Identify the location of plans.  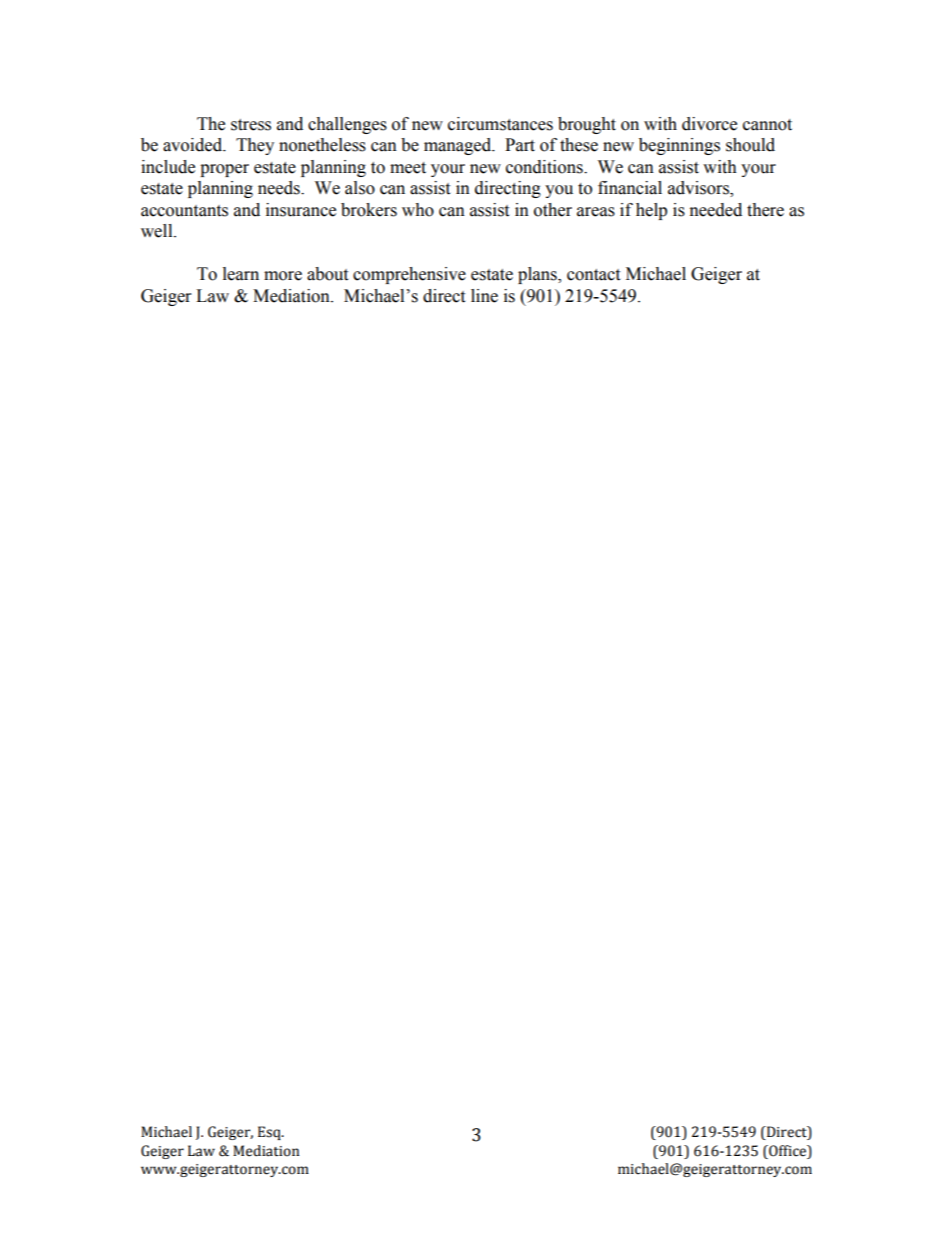
(538, 275).
